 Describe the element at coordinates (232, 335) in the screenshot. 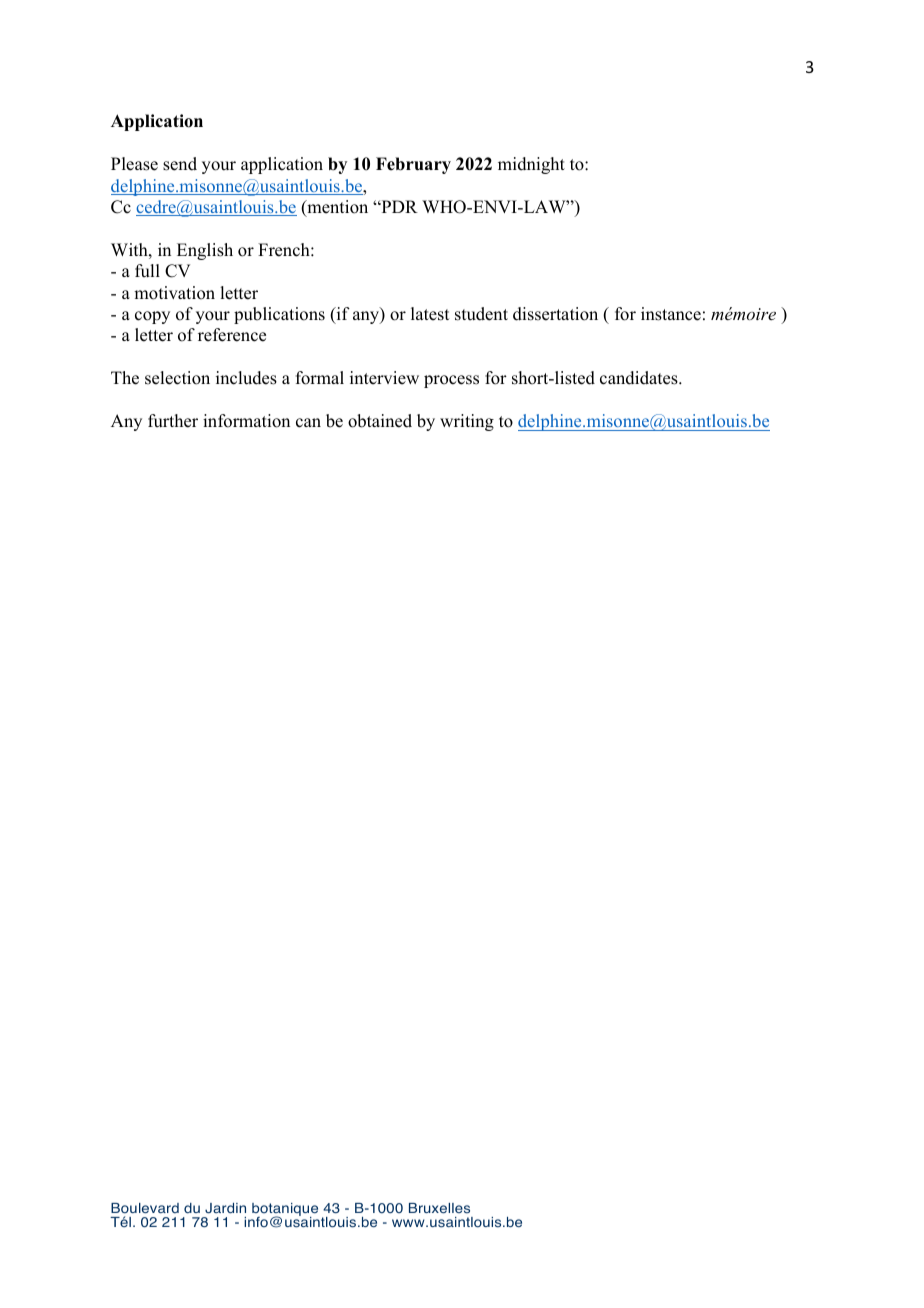

I see `reference` at that location.
